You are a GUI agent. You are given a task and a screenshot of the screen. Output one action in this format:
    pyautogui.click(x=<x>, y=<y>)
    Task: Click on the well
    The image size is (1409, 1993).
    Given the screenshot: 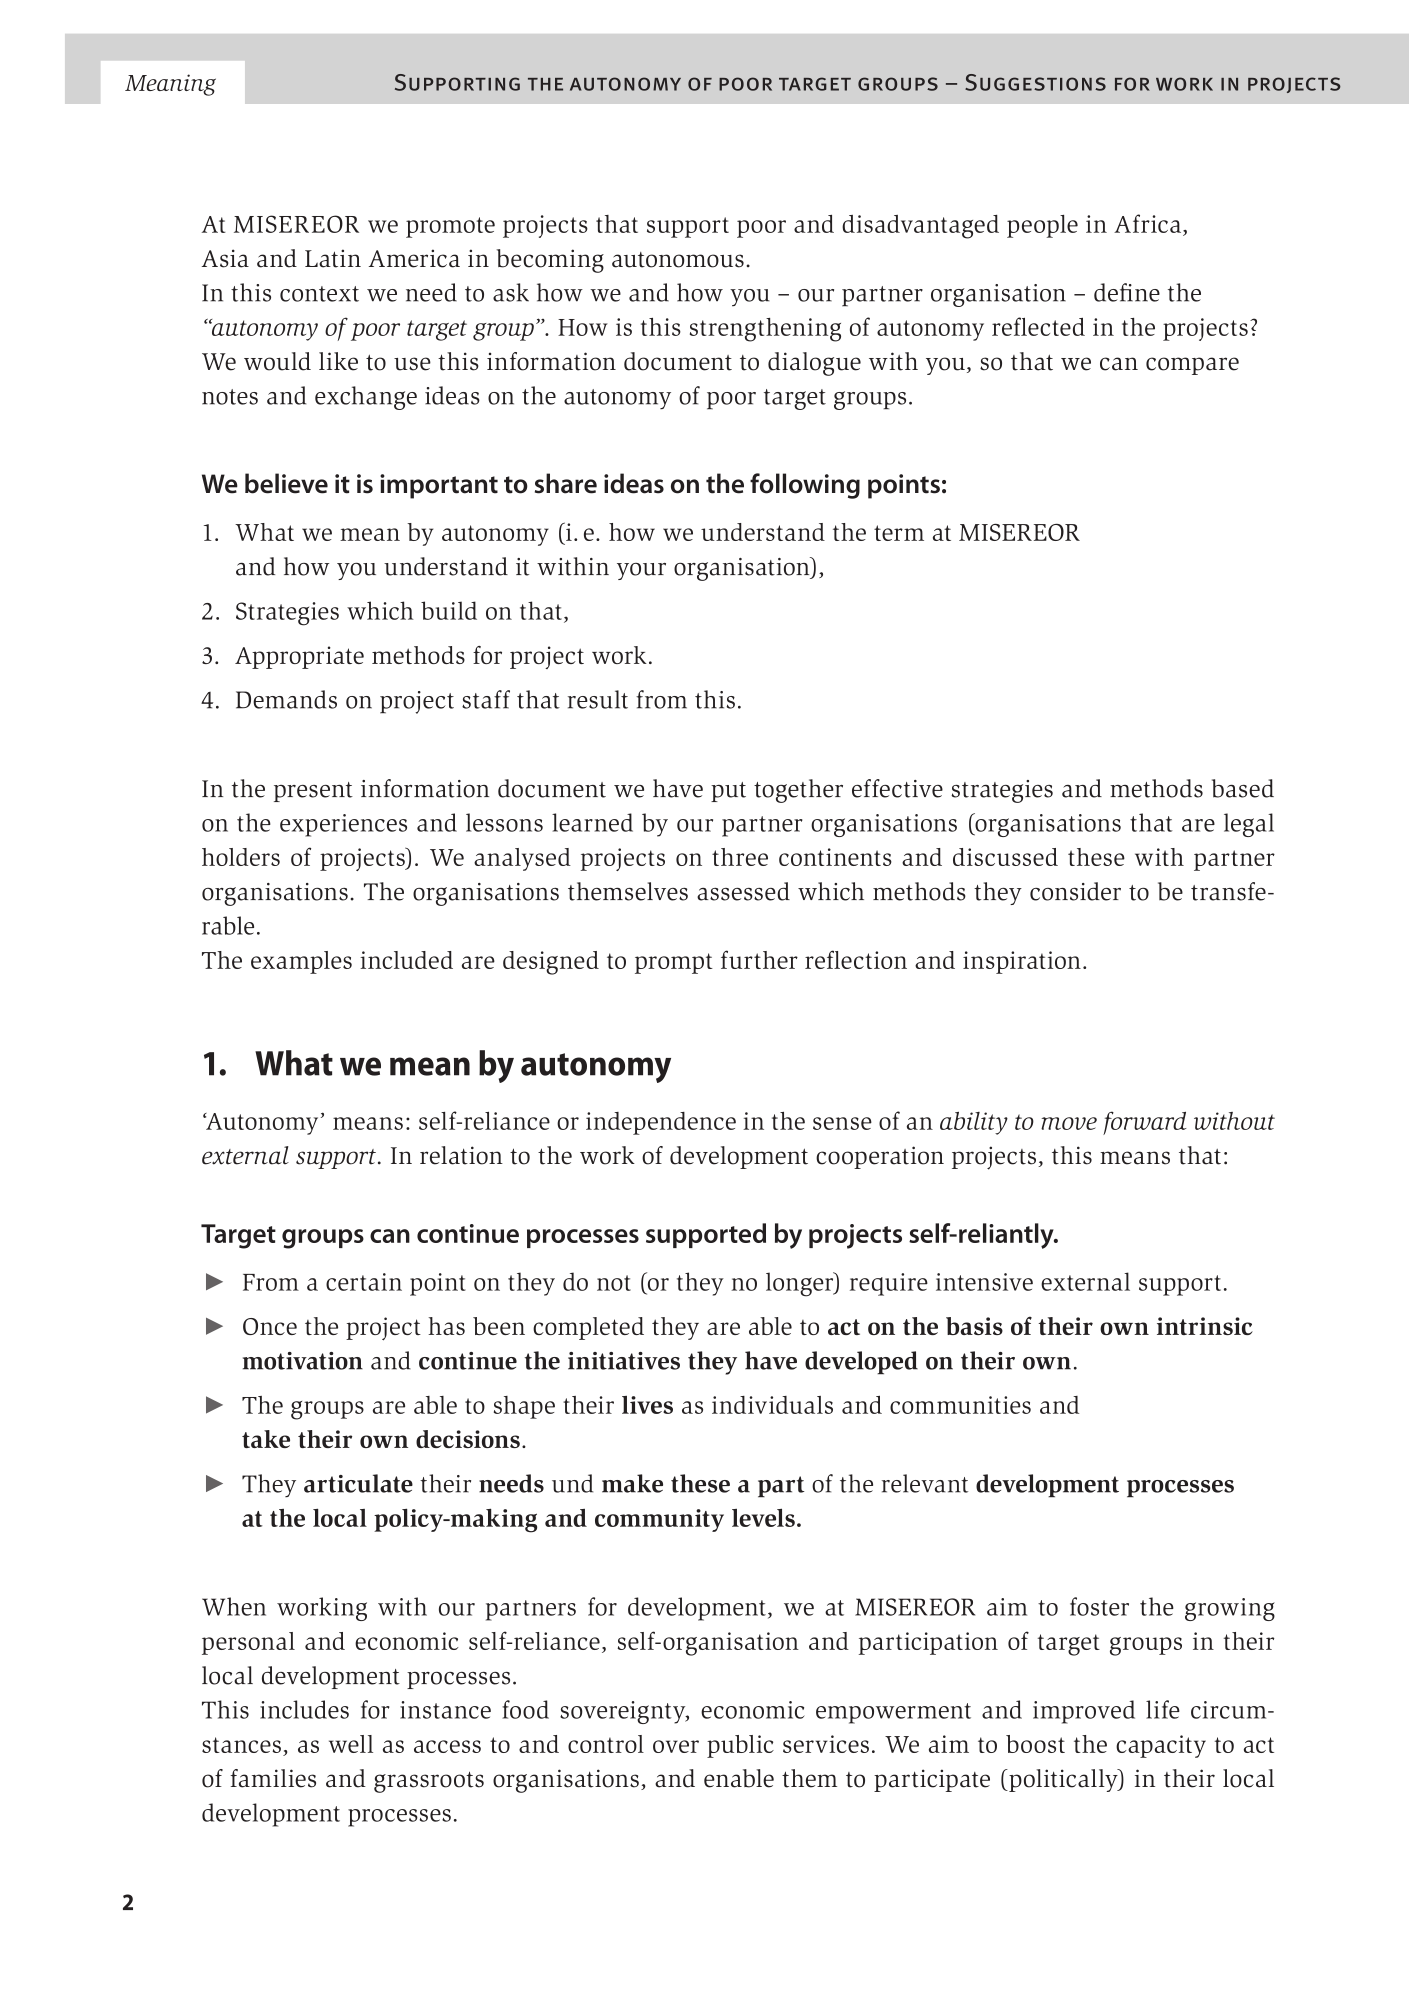 What is the action you would take?
    pyautogui.click(x=351, y=1744)
